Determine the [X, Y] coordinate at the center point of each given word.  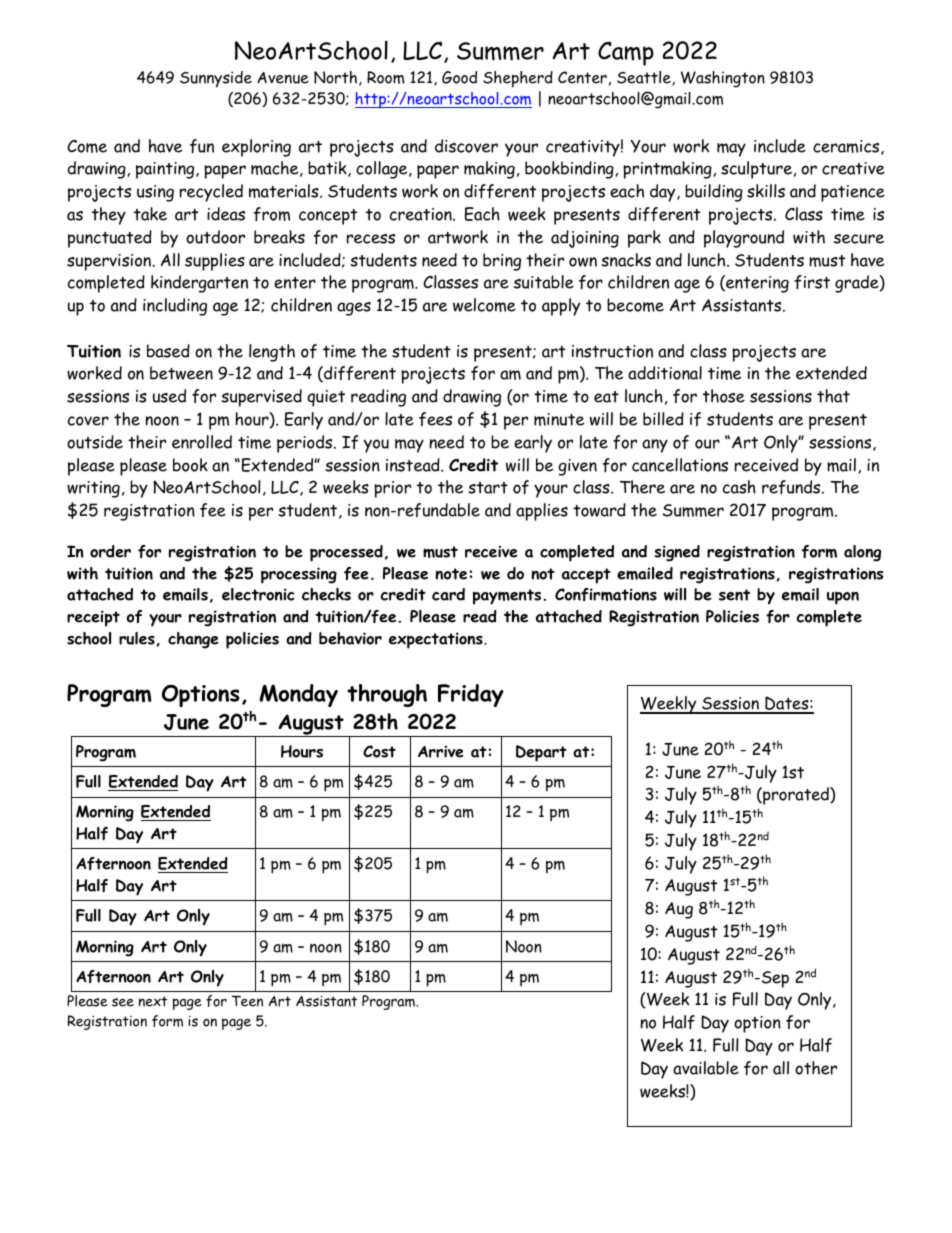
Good [459, 77]
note [451, 574]
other [816, 1068]
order [110, 551]
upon [843, 598]
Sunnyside [216, 79]
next [153, 1001]
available [706, 1068]
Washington [723, 79]
